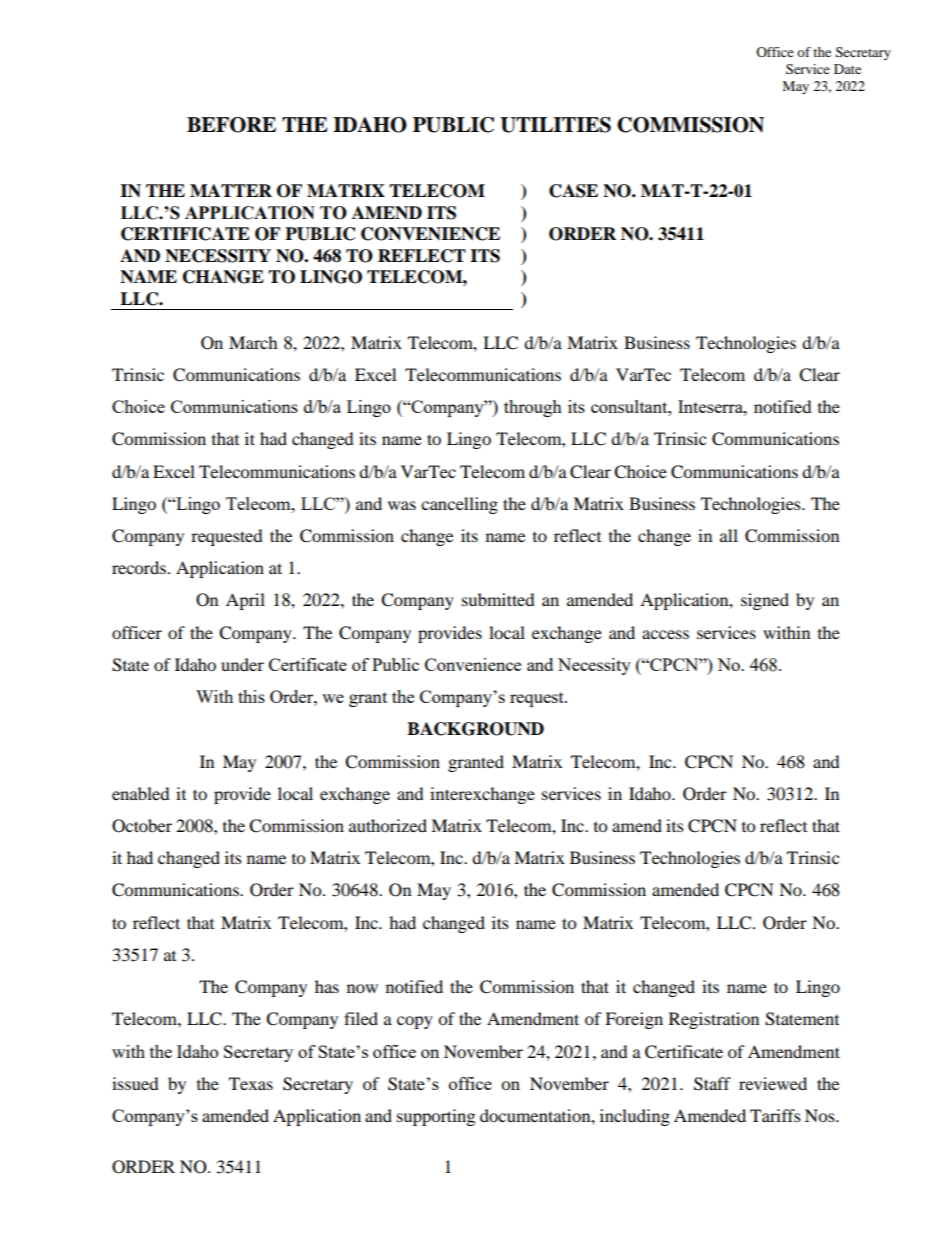 The height and width of the screenshot is (1233, 952). What do you see at coordinates (231, 125) in the screenshot?
I see `BEFORE` at bounding box center [231, 125].
